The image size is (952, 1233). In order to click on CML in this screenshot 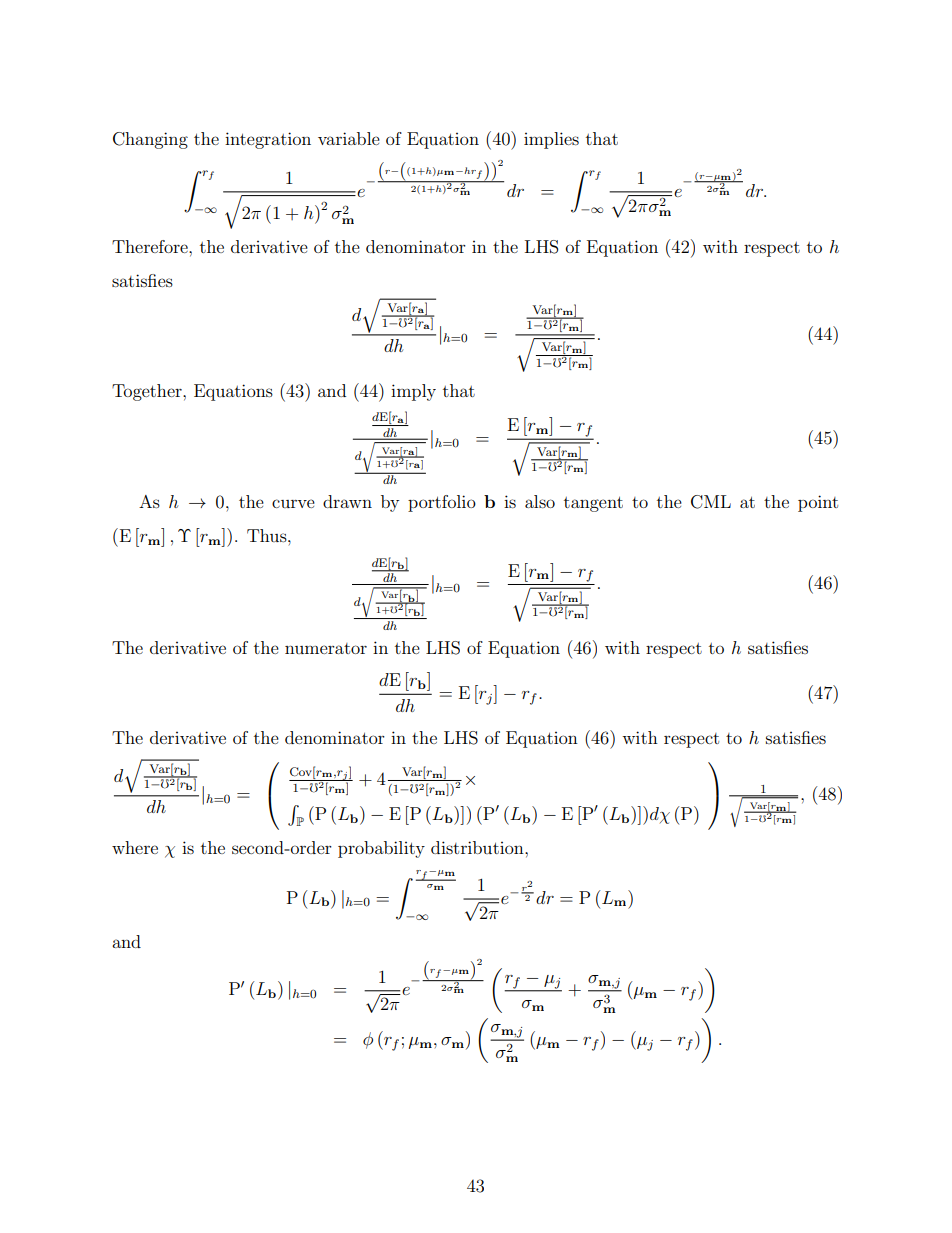, I will do `click(711, 502)`.
